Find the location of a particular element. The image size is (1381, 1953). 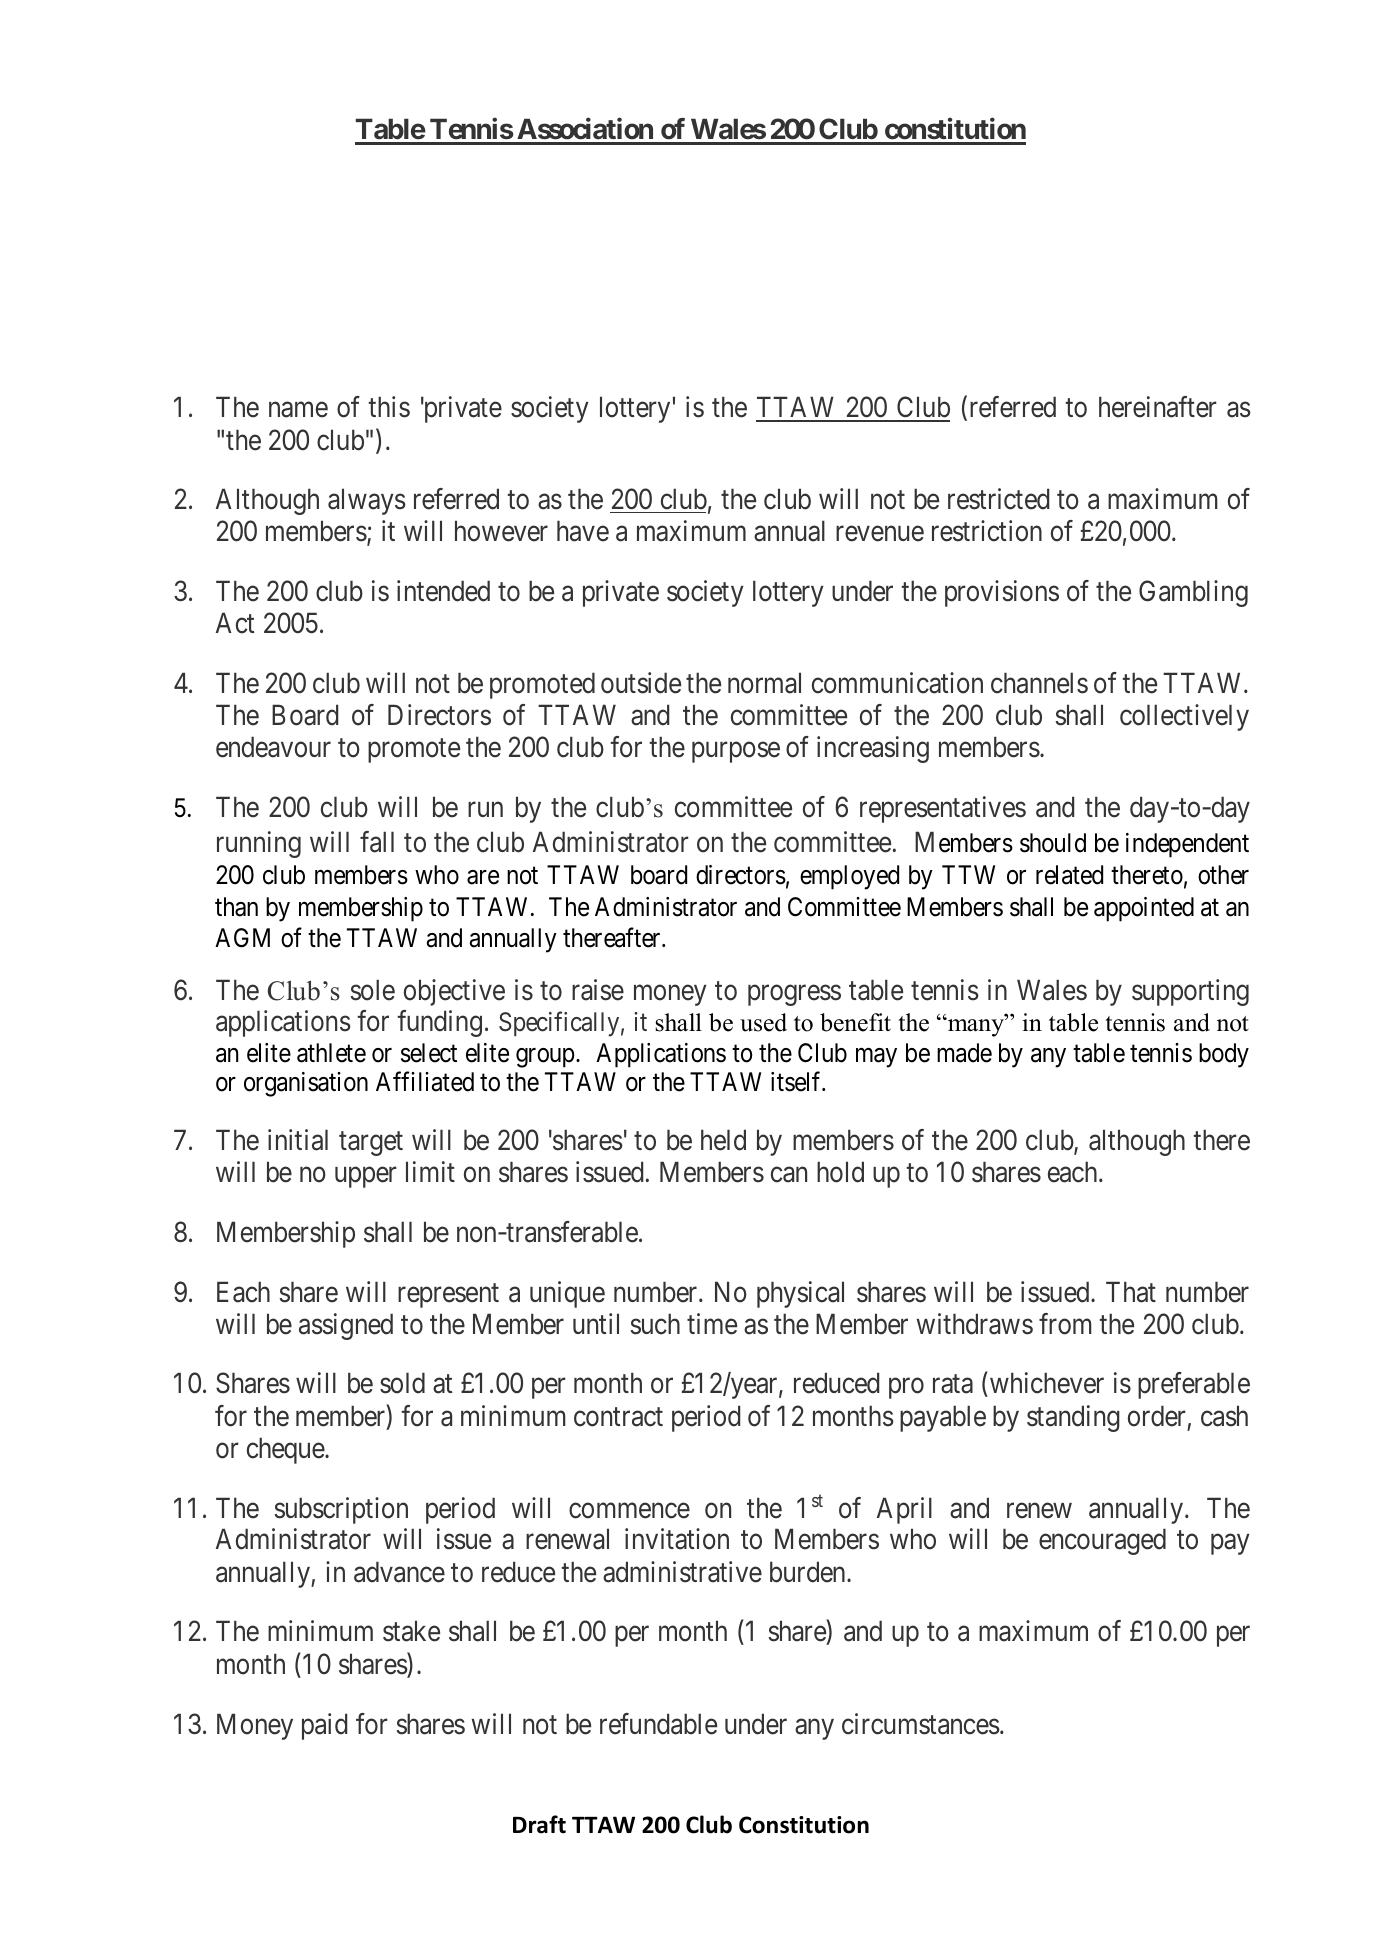

subscription is located at coordinates (341, 1510).
